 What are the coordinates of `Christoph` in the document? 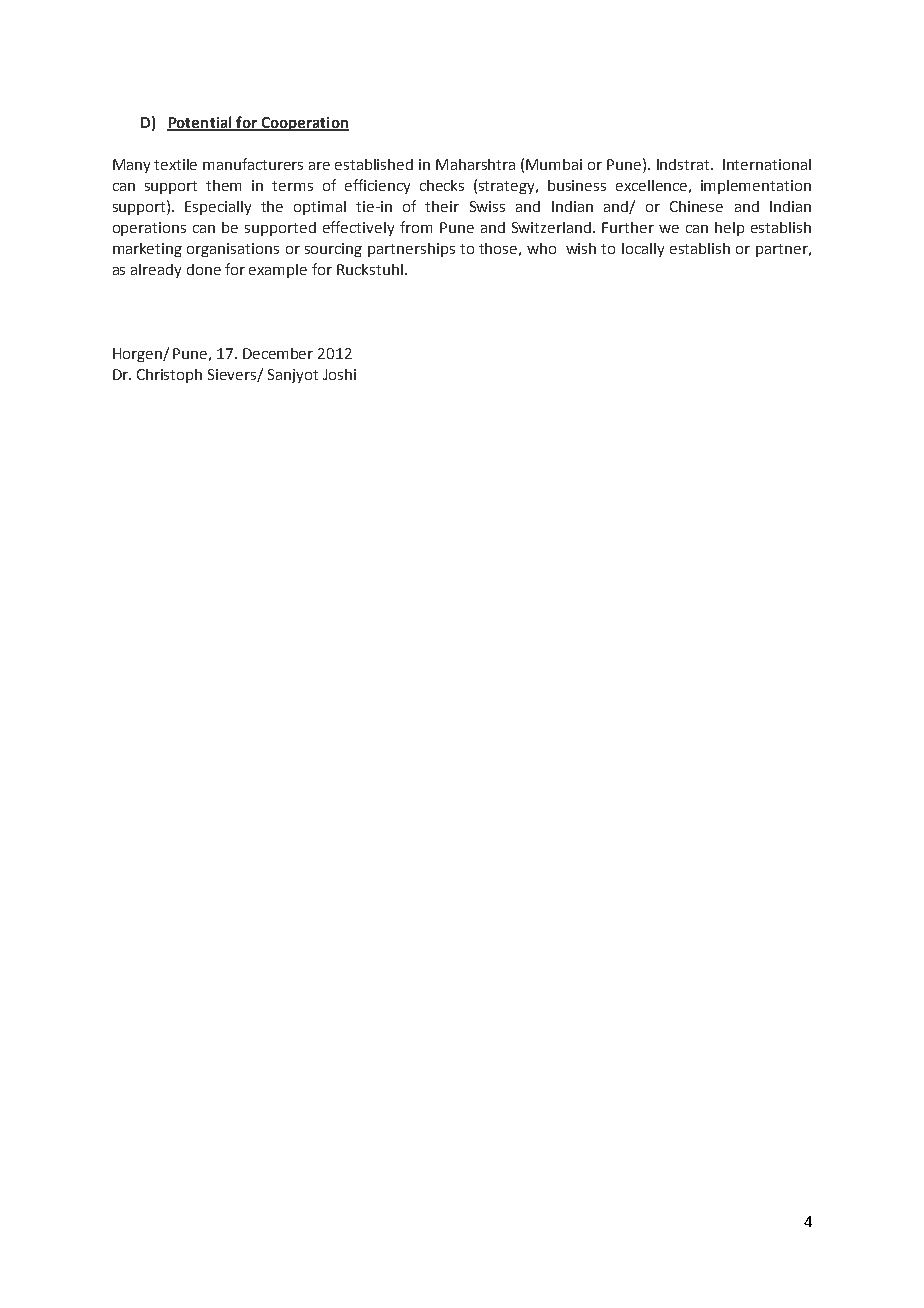 It's located at (169, 376).
